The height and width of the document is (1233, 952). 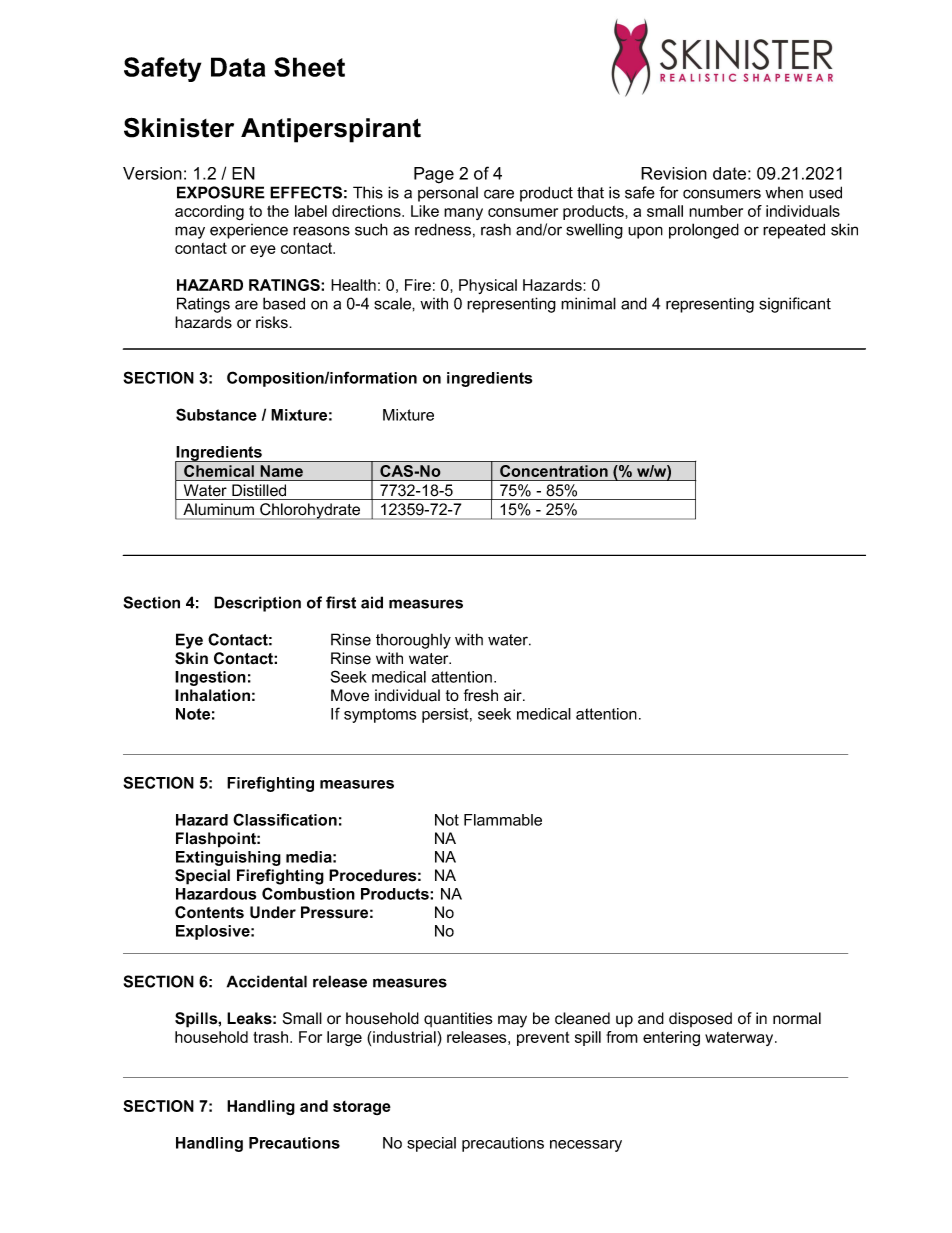 What do you see at coordinates (238, 67) in the document?
I see `Data` at bounding box center [238, 67].
